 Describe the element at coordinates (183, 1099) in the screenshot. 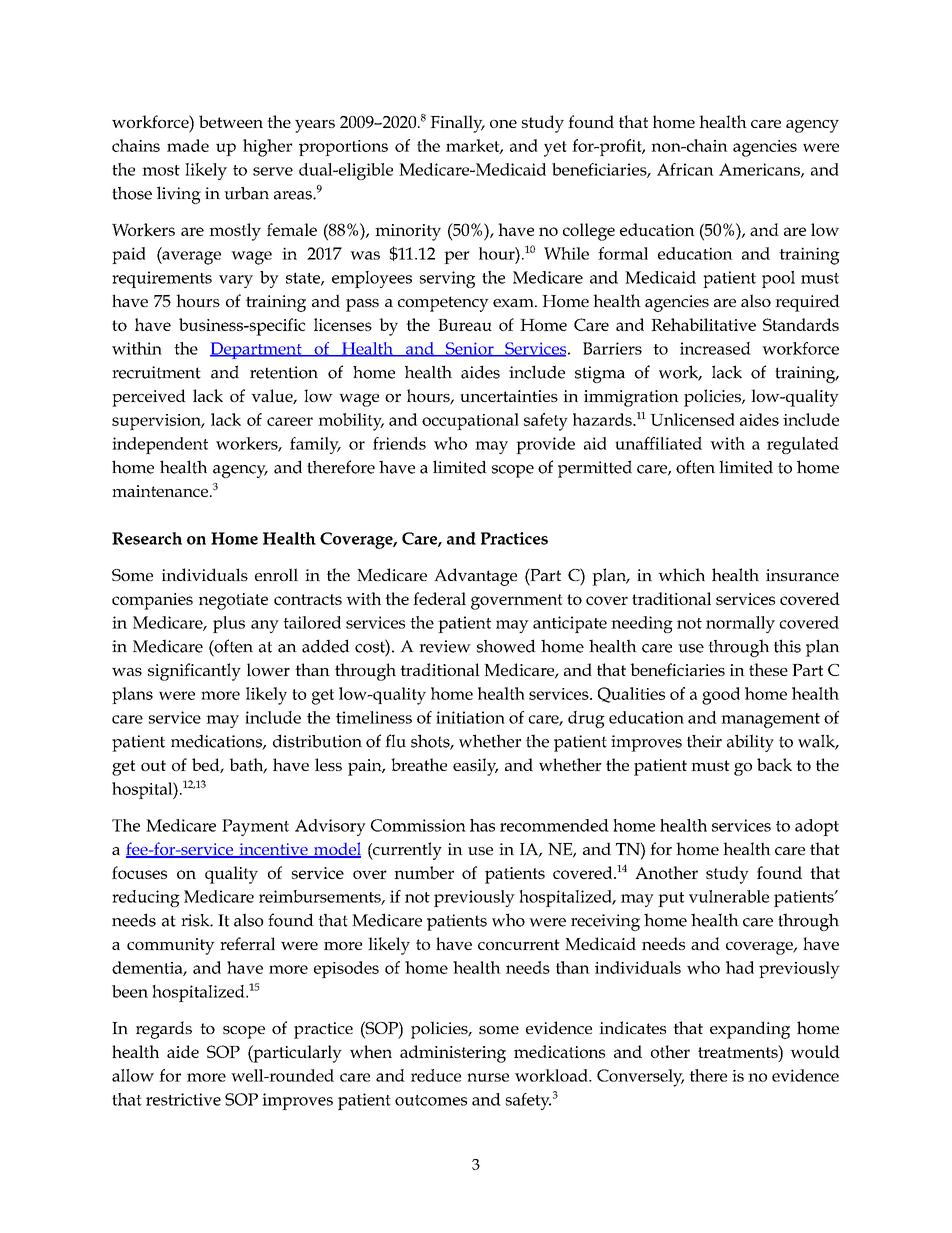

I see `restrictive` at that location.
